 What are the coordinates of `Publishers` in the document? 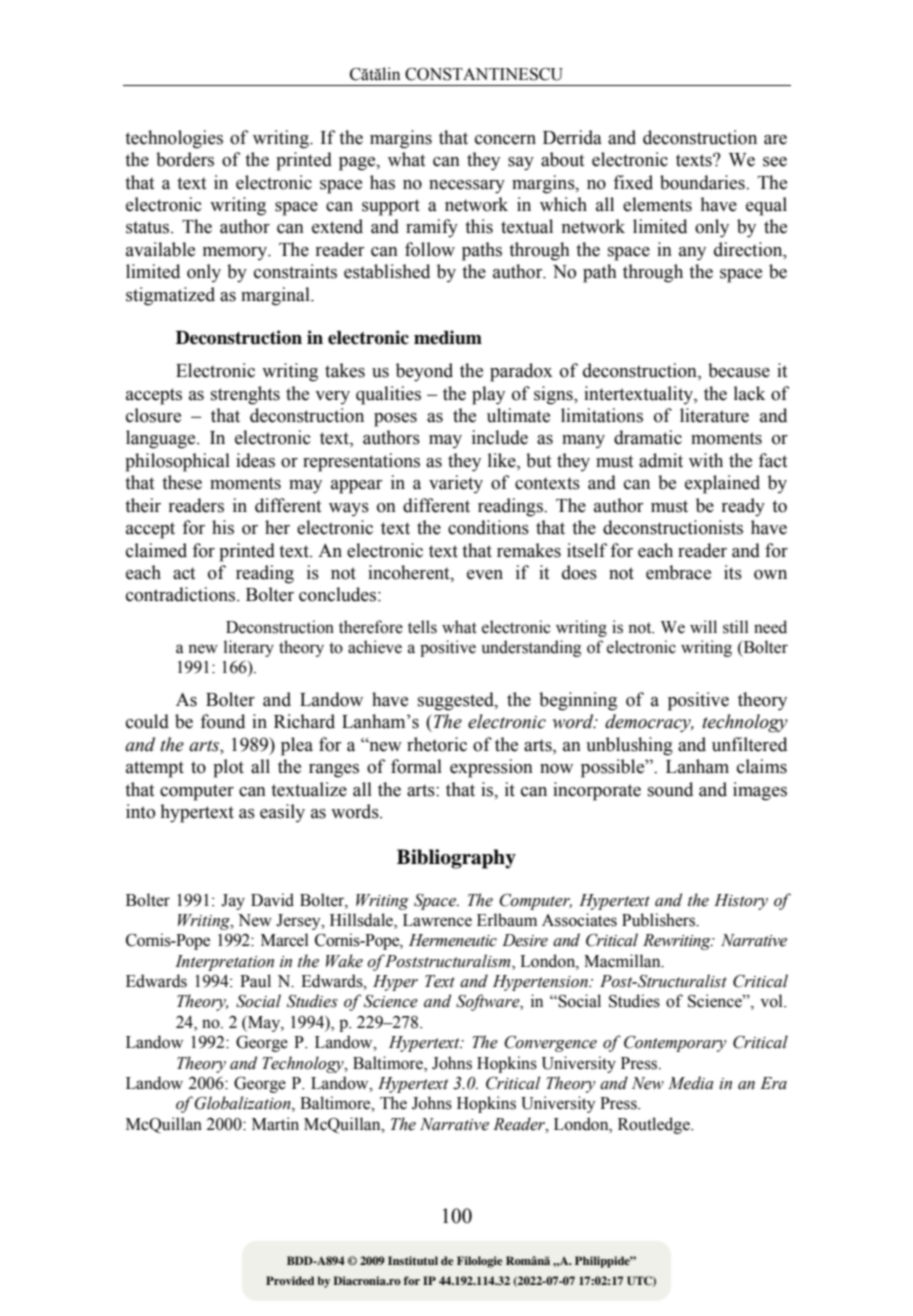 It's located at (660, 920).
